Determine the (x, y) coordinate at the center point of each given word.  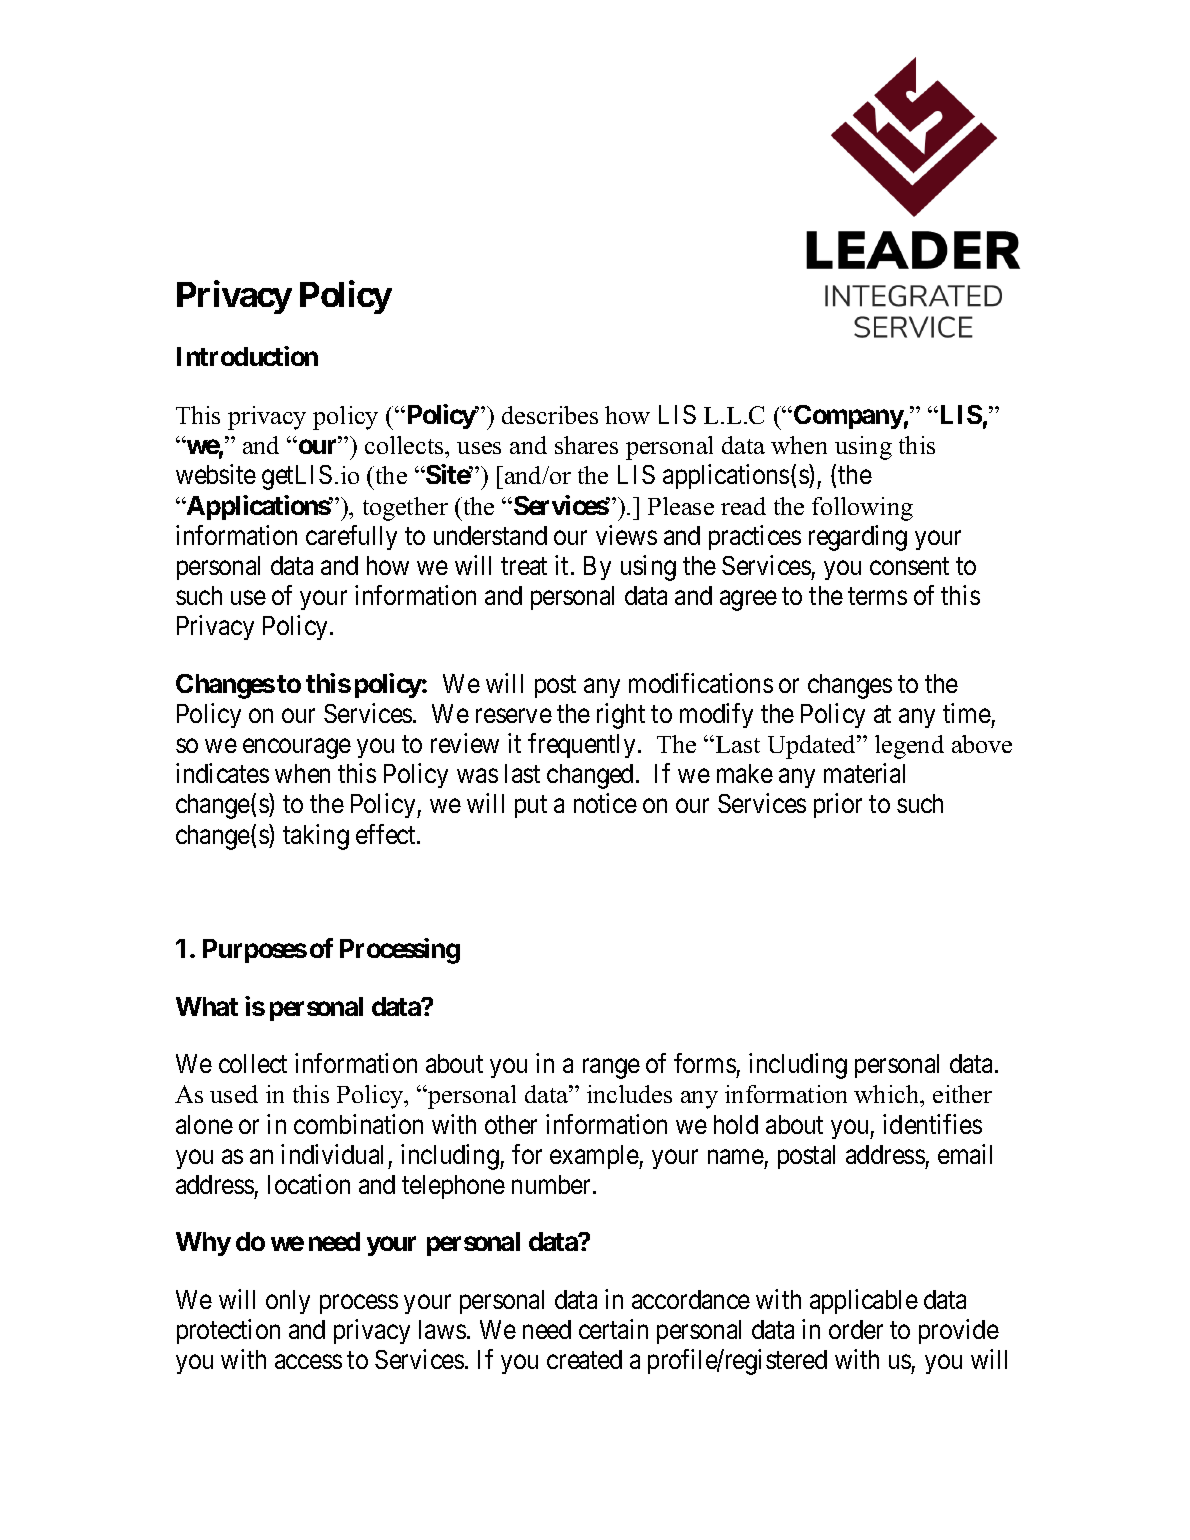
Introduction (247, 356)
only (288, 1302)
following (862, 509)
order (856, 1329)
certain (613, 1329)
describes (550, 415)
